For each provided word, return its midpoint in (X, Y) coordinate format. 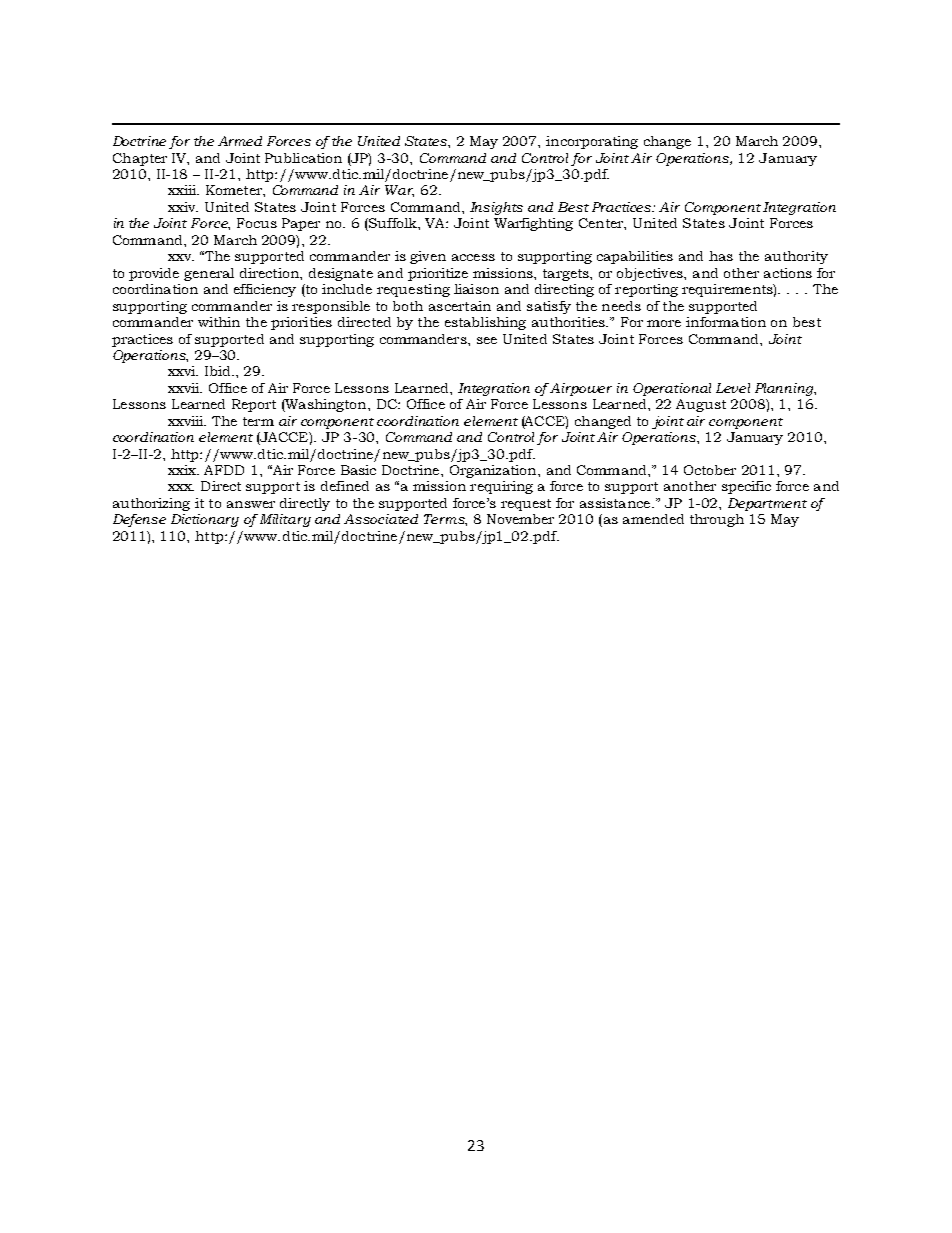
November (520, 519)
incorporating (592, 142)
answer (251, 504)
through (717, 520)
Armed (240, 141)
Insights (496, 208)
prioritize (438, 274)
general (209, 274)
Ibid (219, 371)
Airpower (581, 389)
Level (733, 388)
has (721, 256)
